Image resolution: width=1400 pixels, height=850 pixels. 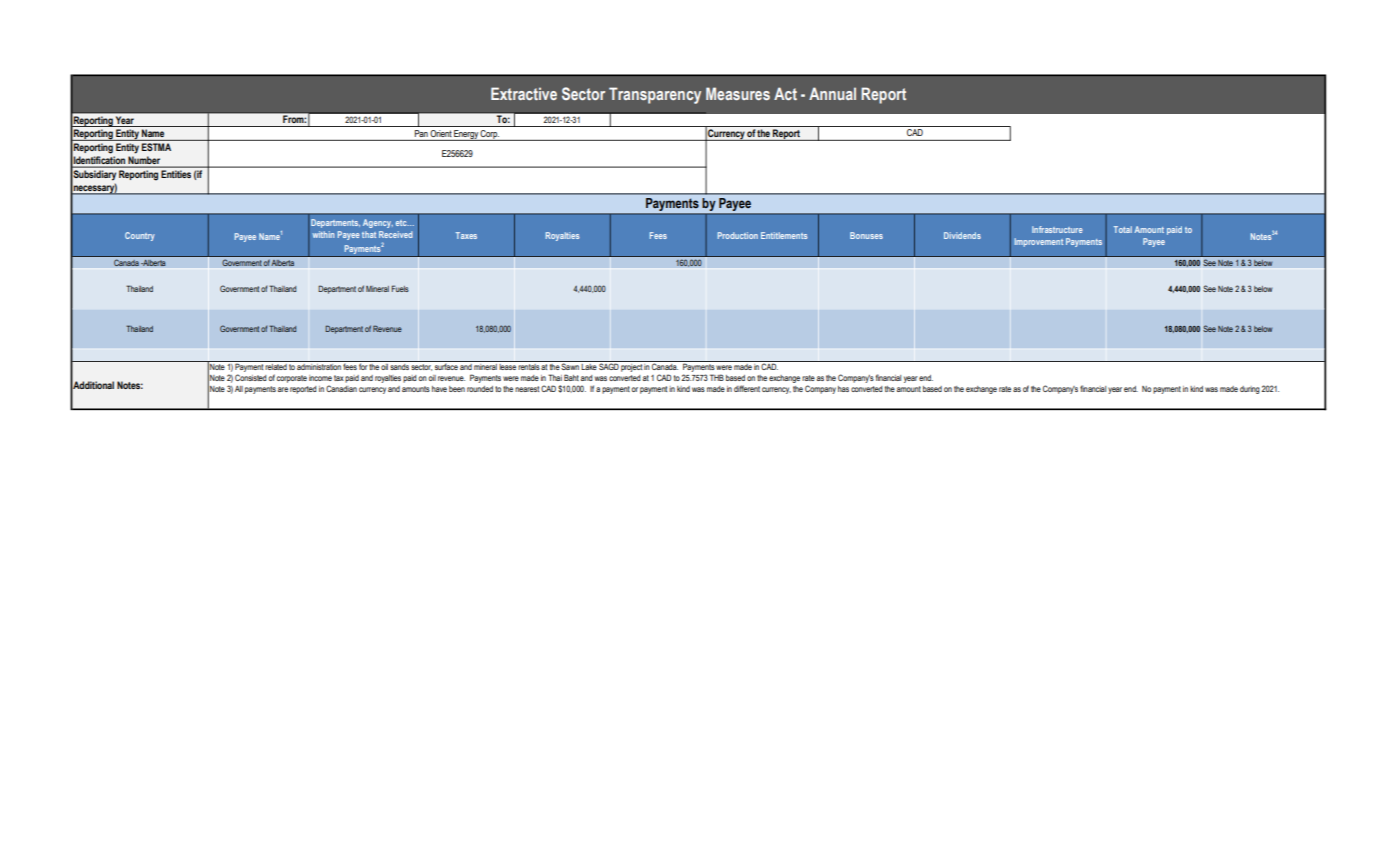 What do you see at coordinates (832, 93) in the screenshot?
I see `Annual` at bounding box center [832, 93].
